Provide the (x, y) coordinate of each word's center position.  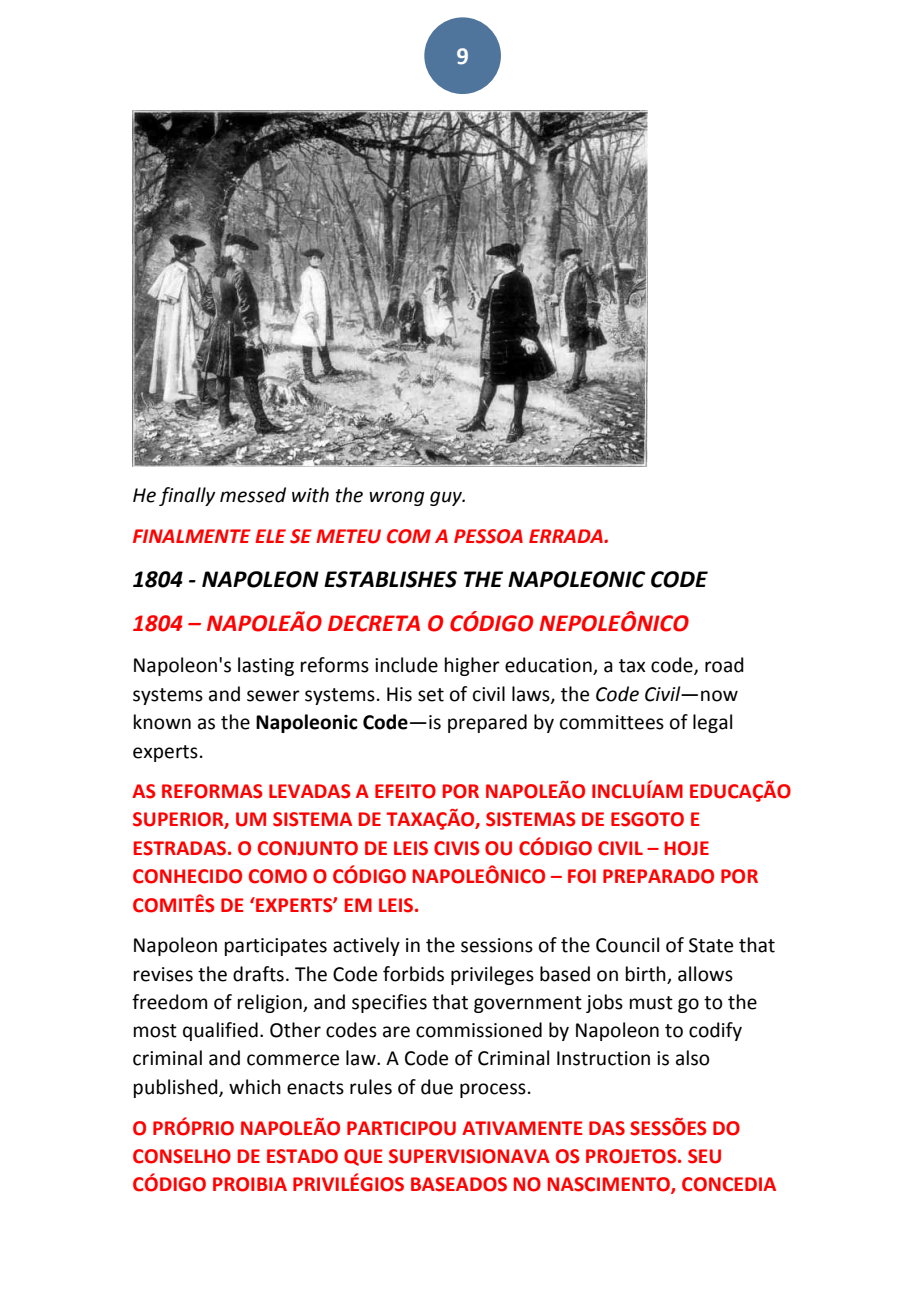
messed (253, 495)
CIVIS (457, 848)
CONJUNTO (308, 848)
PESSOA (488, 536)
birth (646, 974)
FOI (582, 876)
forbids (413, 974)
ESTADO (302, 1156)
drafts (258, 974)
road (724, 665)
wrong (397, 498)
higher (472, 666)
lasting (266, 666)
